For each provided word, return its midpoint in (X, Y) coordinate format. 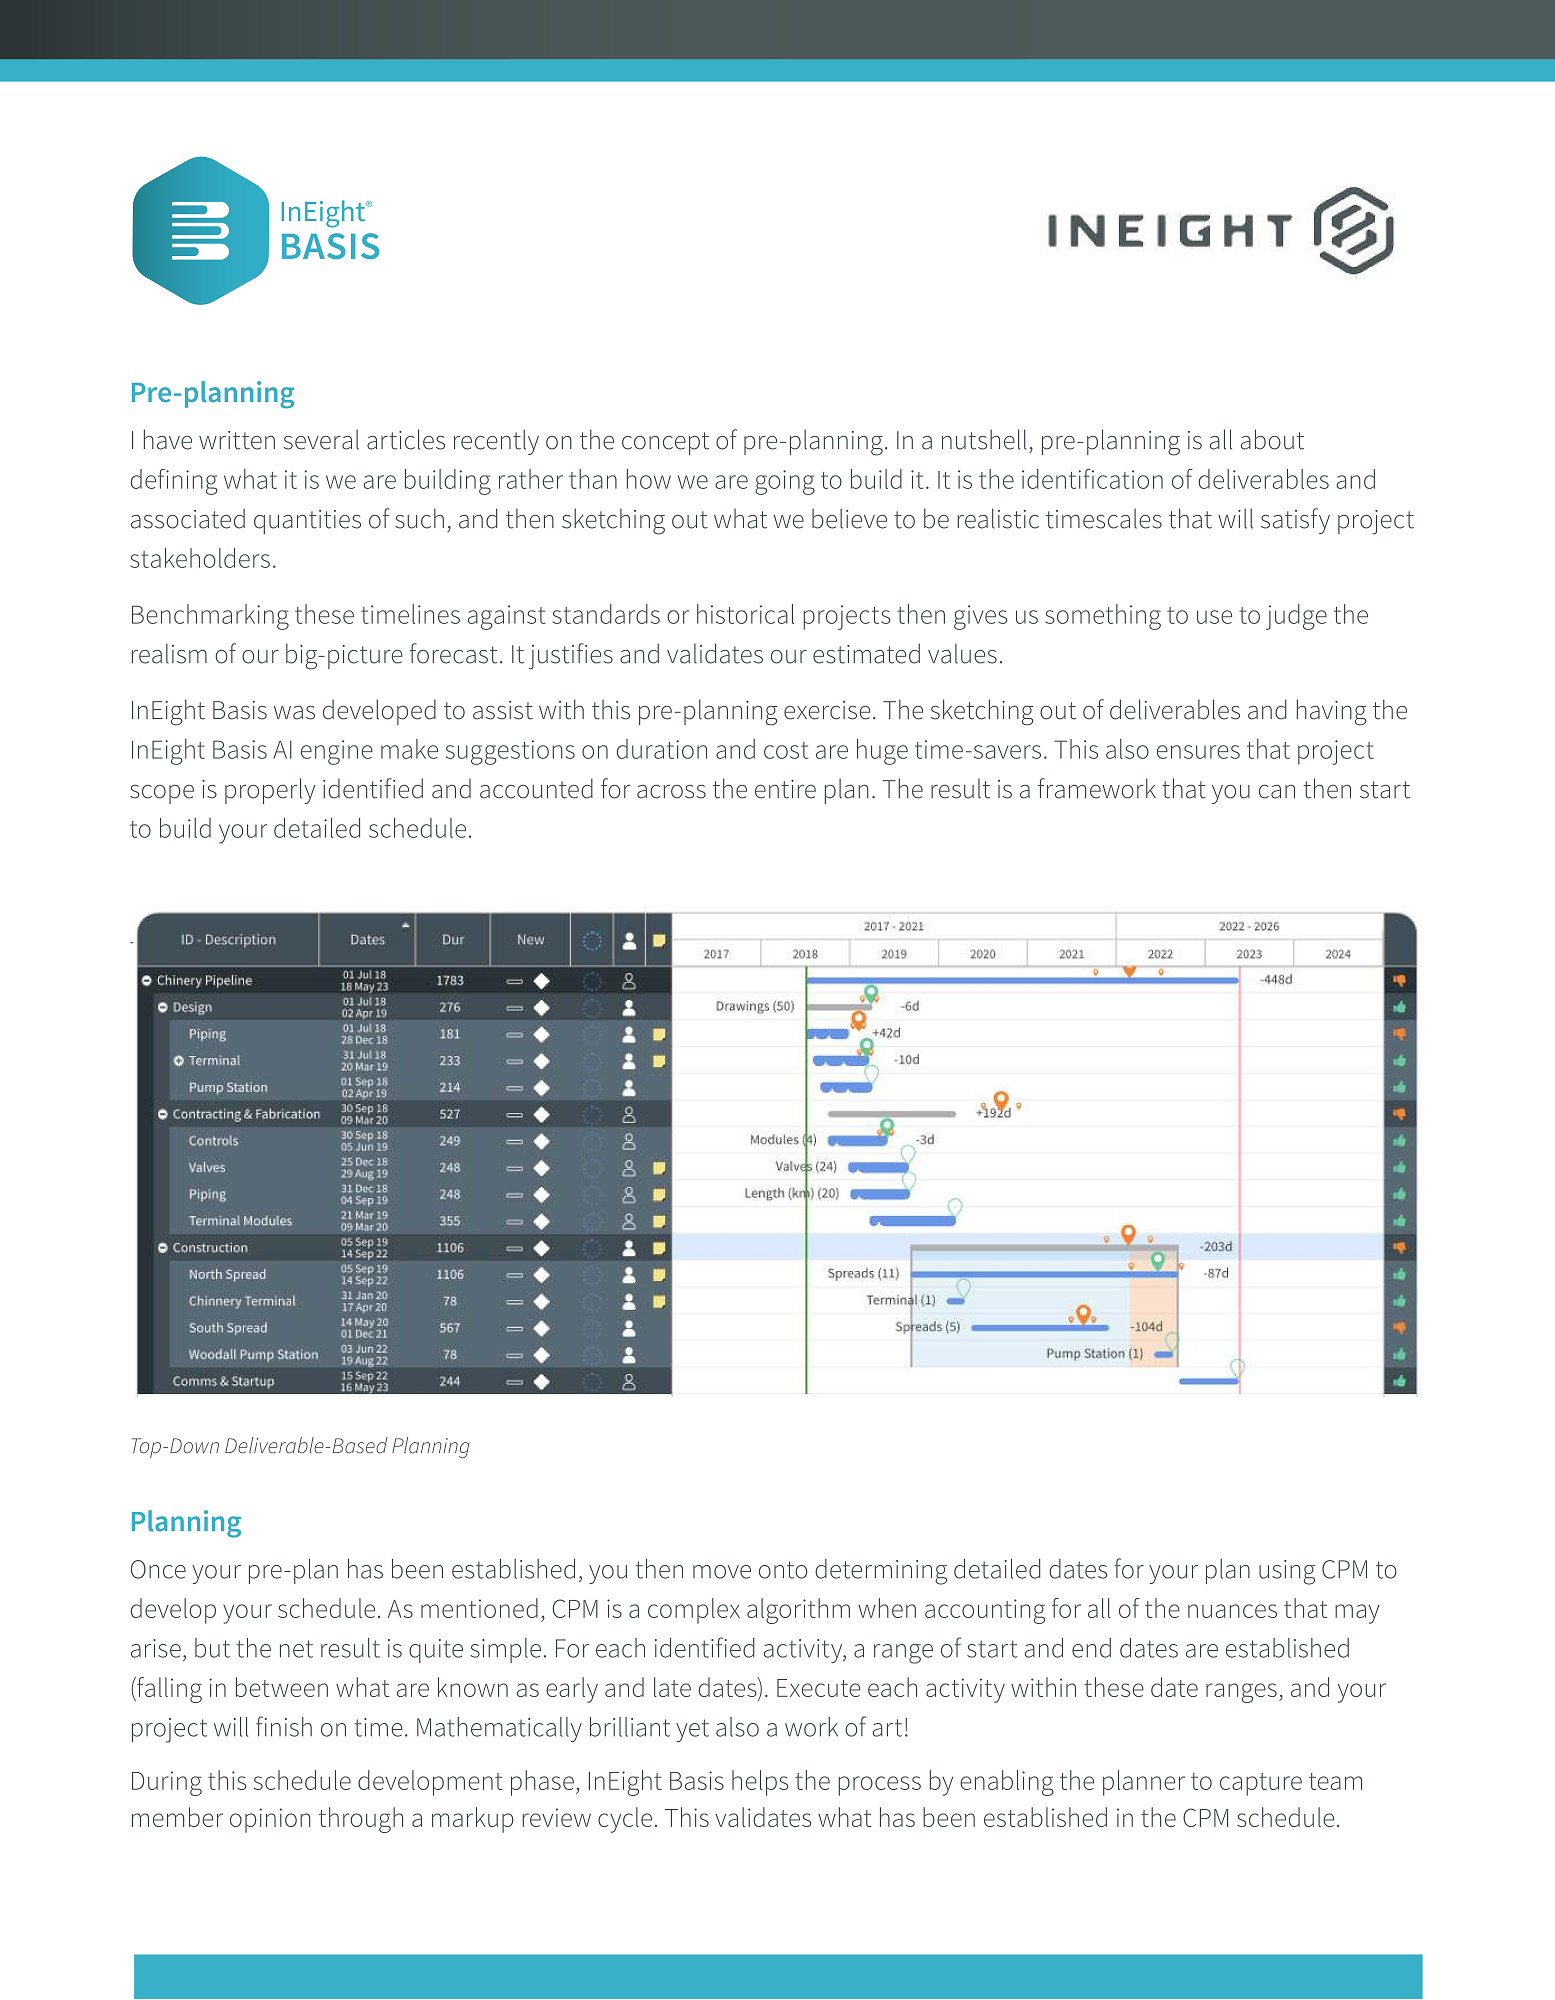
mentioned (479, 1608)
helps (760, 1783)
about (1272, 439)
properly (270, 791)
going (785, 482)
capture (1261, 1784)
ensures (1198, 752)
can (1277, 792)
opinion (270, 1820)
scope (162, 794)
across (671, 792)
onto (783, 1570)
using (1287, 1572)
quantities (307, 522)
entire (785, 789)
